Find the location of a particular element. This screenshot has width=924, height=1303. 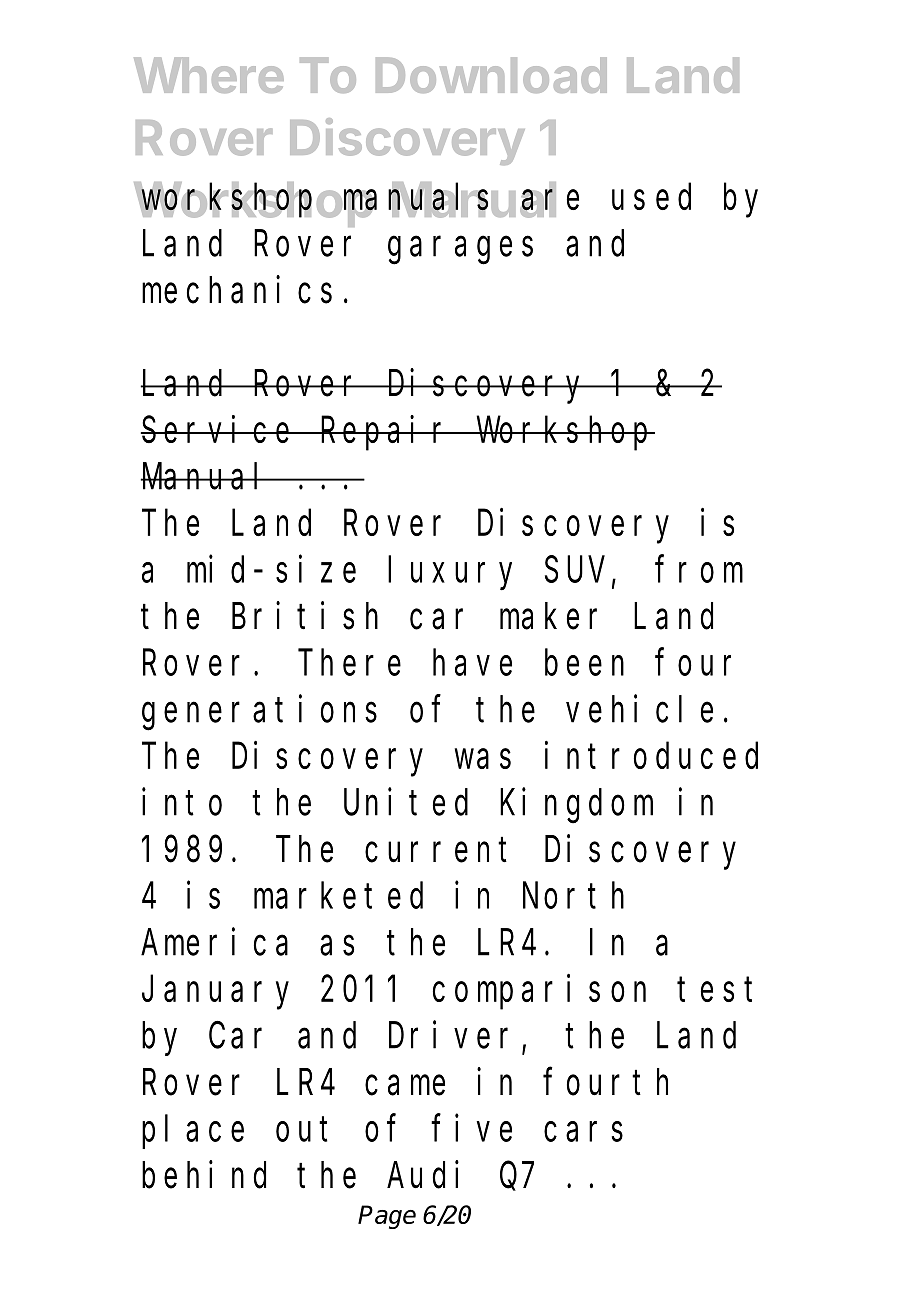

Download is located at coordinates (491, 75).
